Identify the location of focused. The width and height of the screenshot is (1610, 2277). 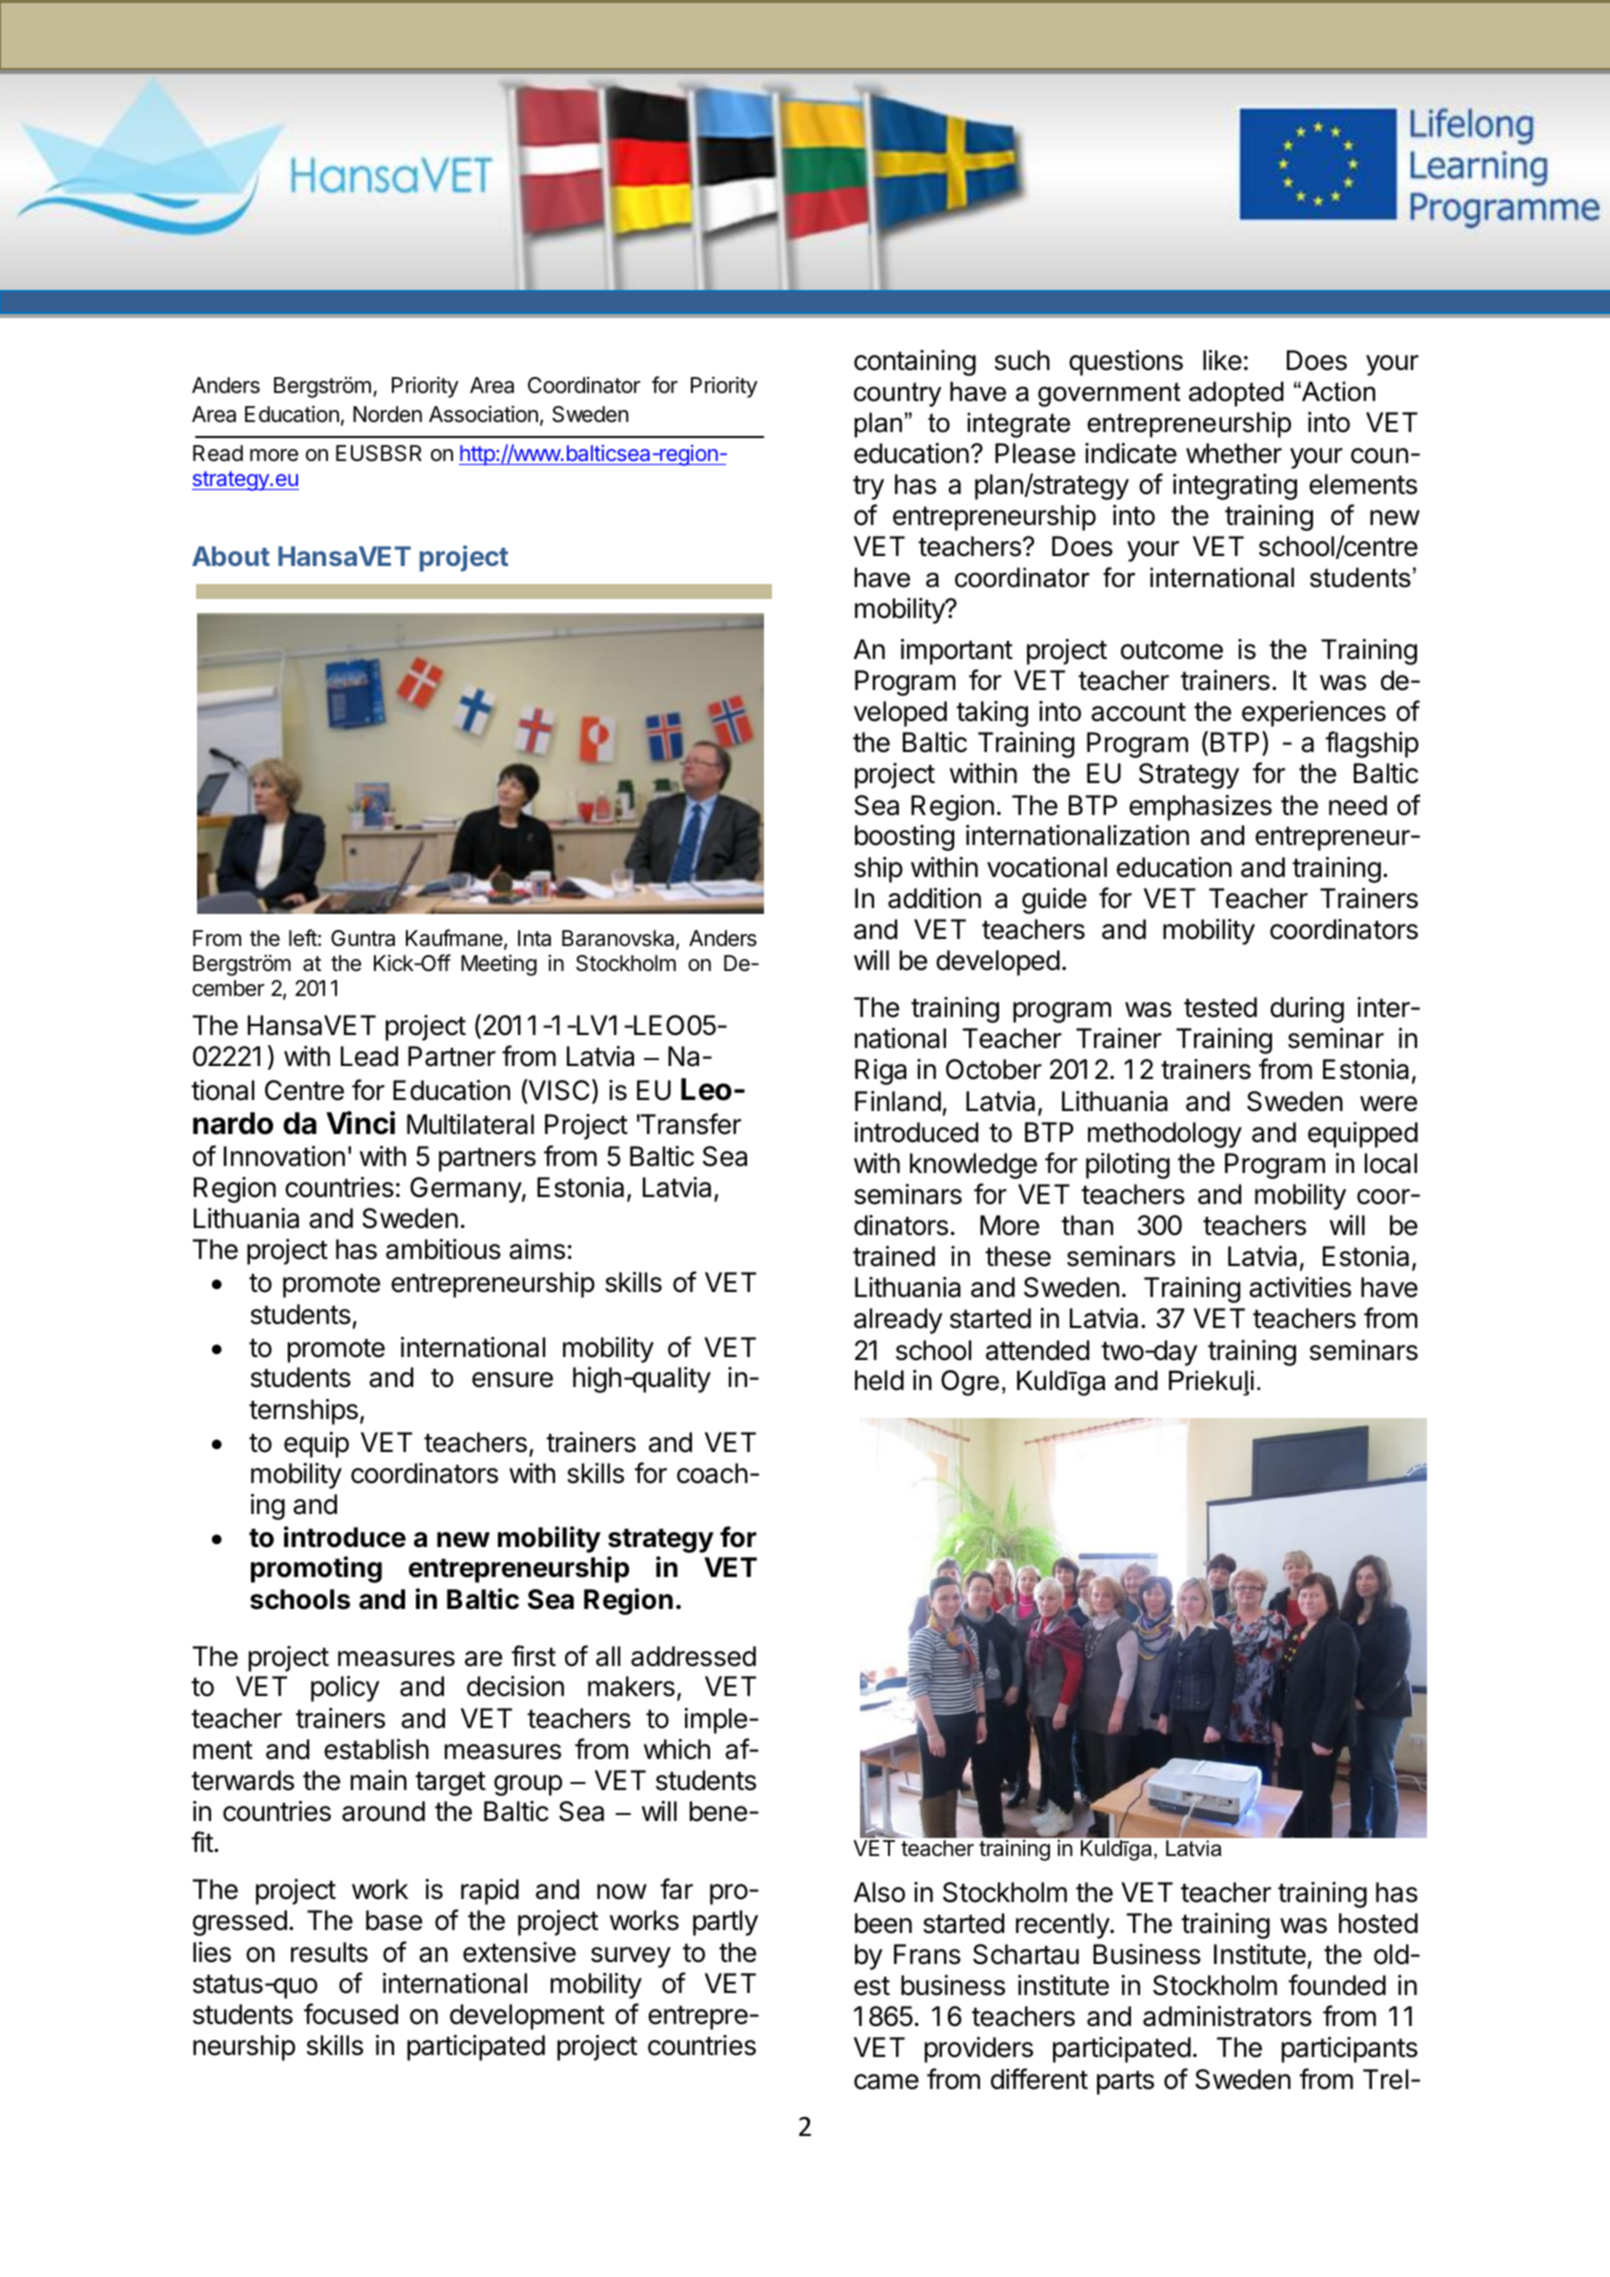
(351, 2014).
